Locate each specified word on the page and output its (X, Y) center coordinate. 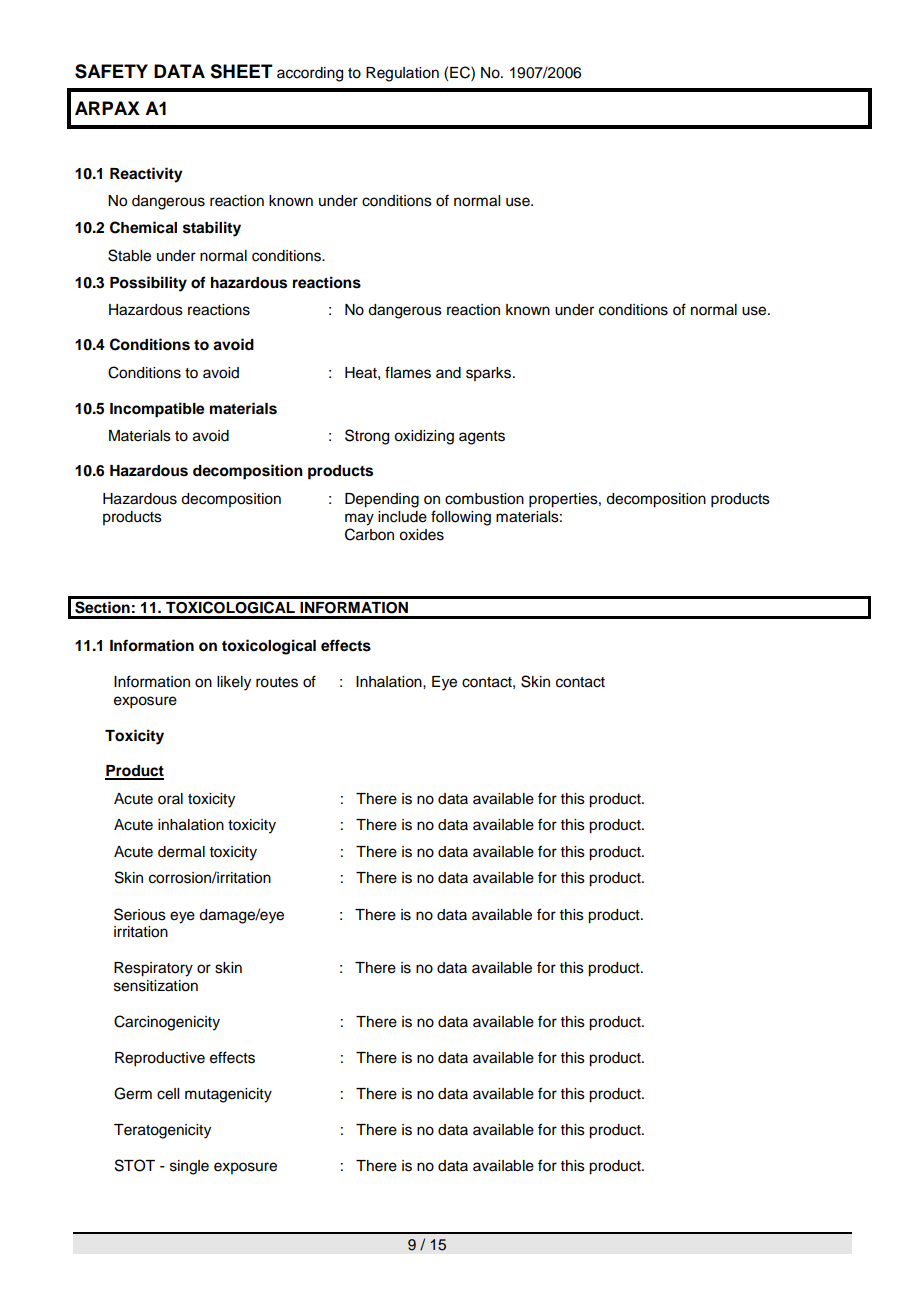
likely (234, 683)
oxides (421, 535)
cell (168, 1094)
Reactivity (146, 175)
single (189, 1167)
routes (277, 682)
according (310, 74)
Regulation (402, 74)
